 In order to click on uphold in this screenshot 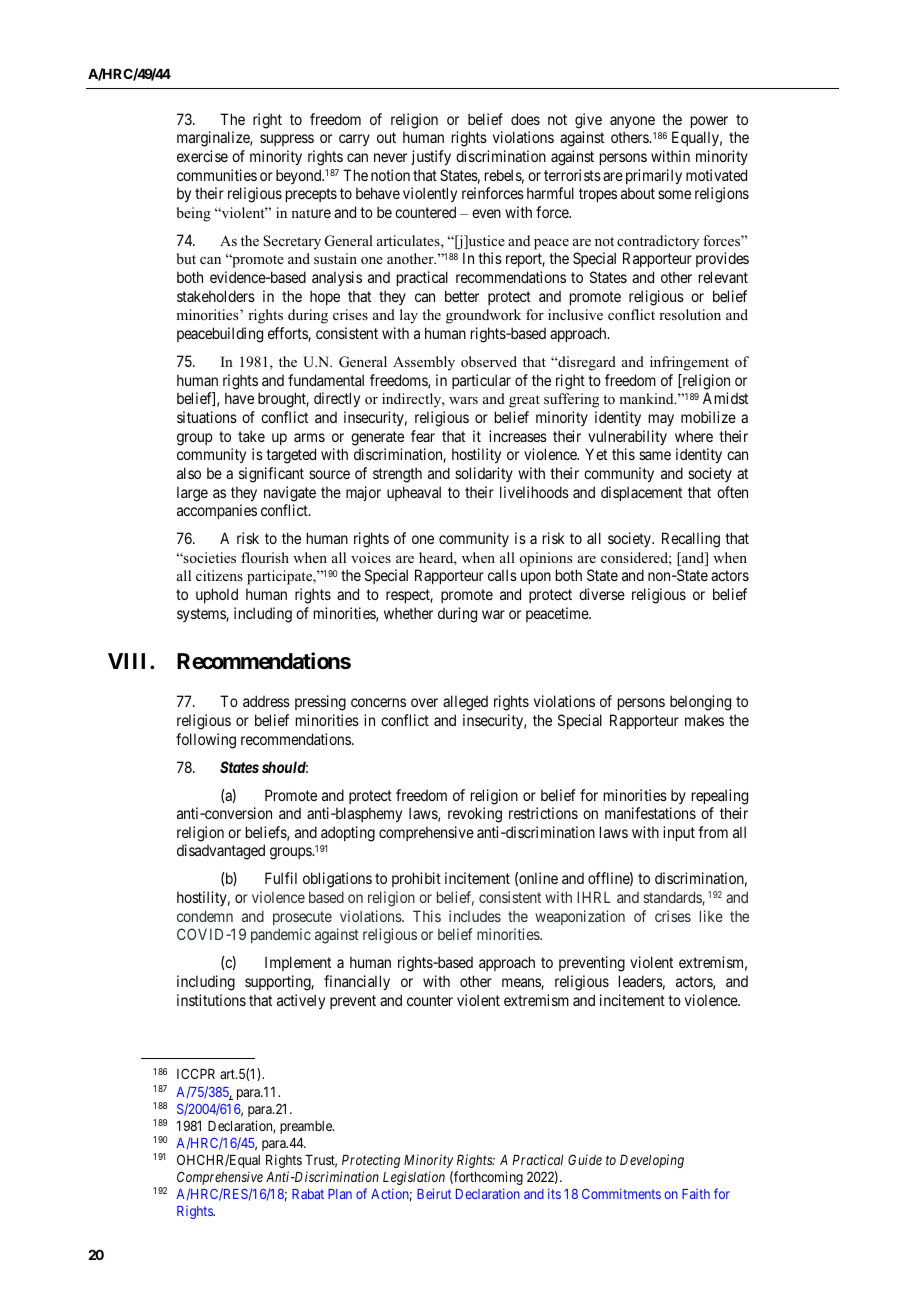, I will do `click(217, 595)`.
